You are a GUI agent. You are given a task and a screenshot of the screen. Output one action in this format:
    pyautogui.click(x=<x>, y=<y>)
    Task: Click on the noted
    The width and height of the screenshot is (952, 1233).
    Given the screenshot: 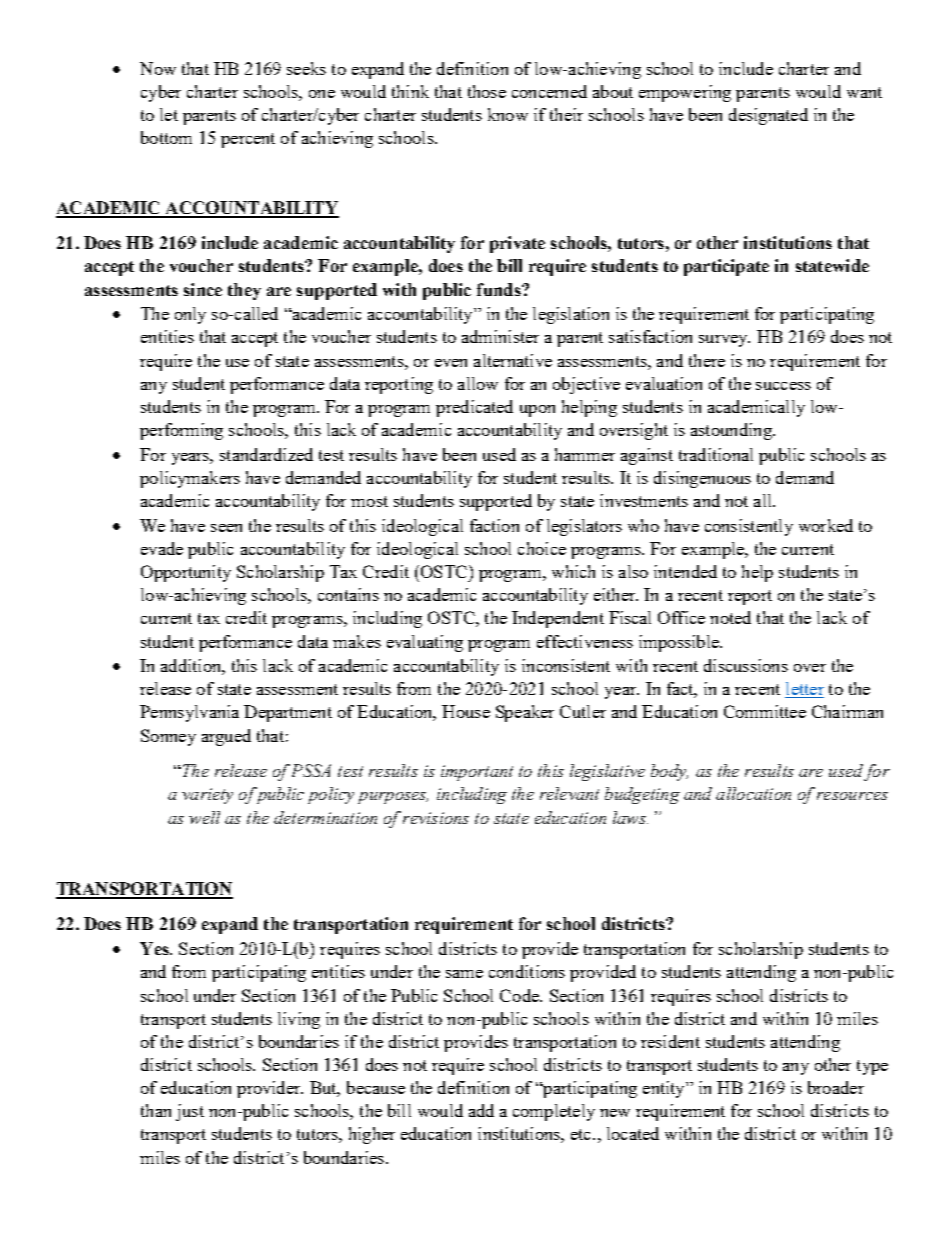 What is the action you would take?
    pyautogui.click(x=730, y=617)
